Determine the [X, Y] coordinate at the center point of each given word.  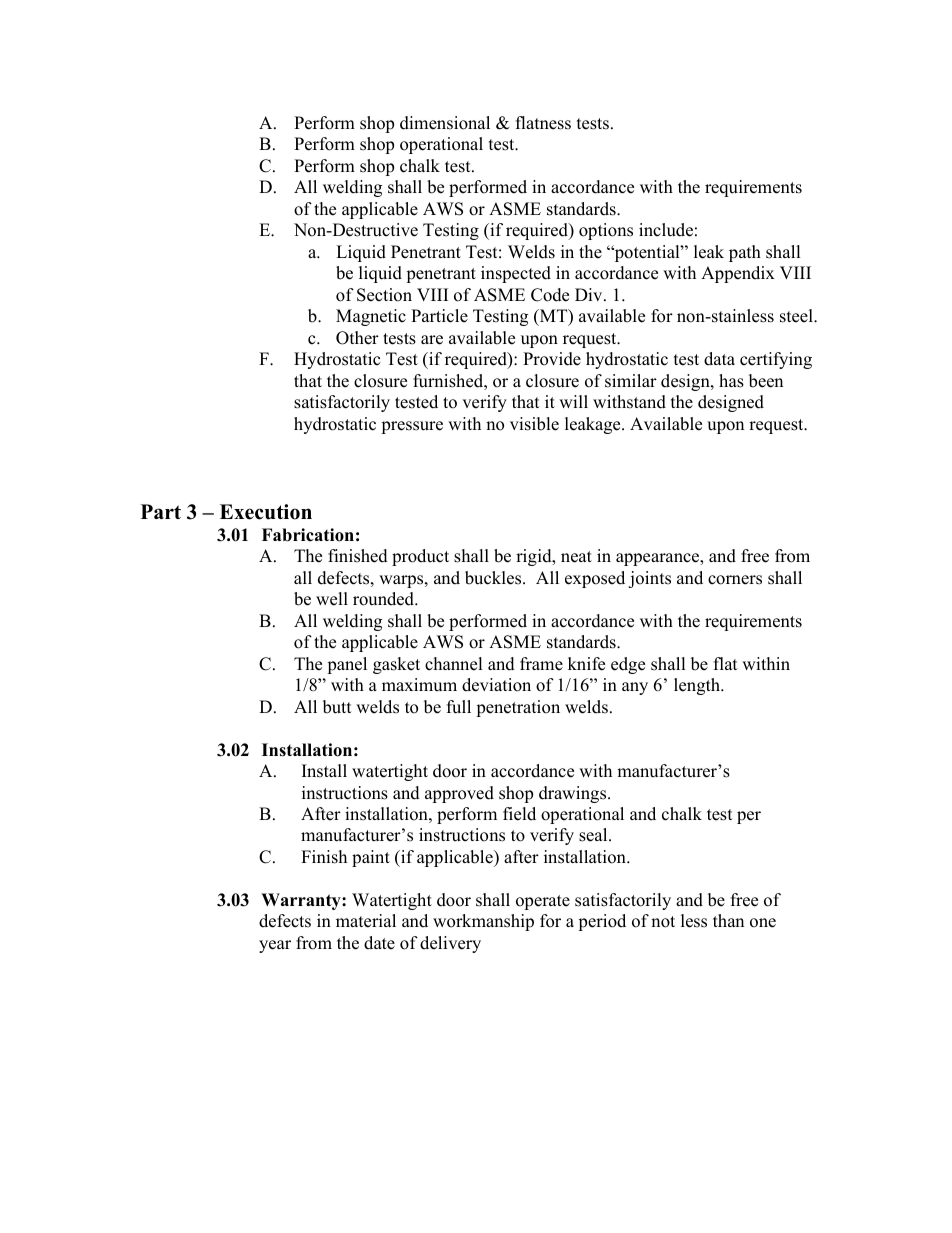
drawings [574, 794]
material [366, 921]
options [606, 231]
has [731, 381]
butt [337, 707]
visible [534, 424]
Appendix [738, 274]
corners [735, 580]
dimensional [445, 123]
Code [550, 295]
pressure [412, 427]
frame [541, 664]
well [332, 599]
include [666, 230]
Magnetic [371, 317]
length [698, 686]
